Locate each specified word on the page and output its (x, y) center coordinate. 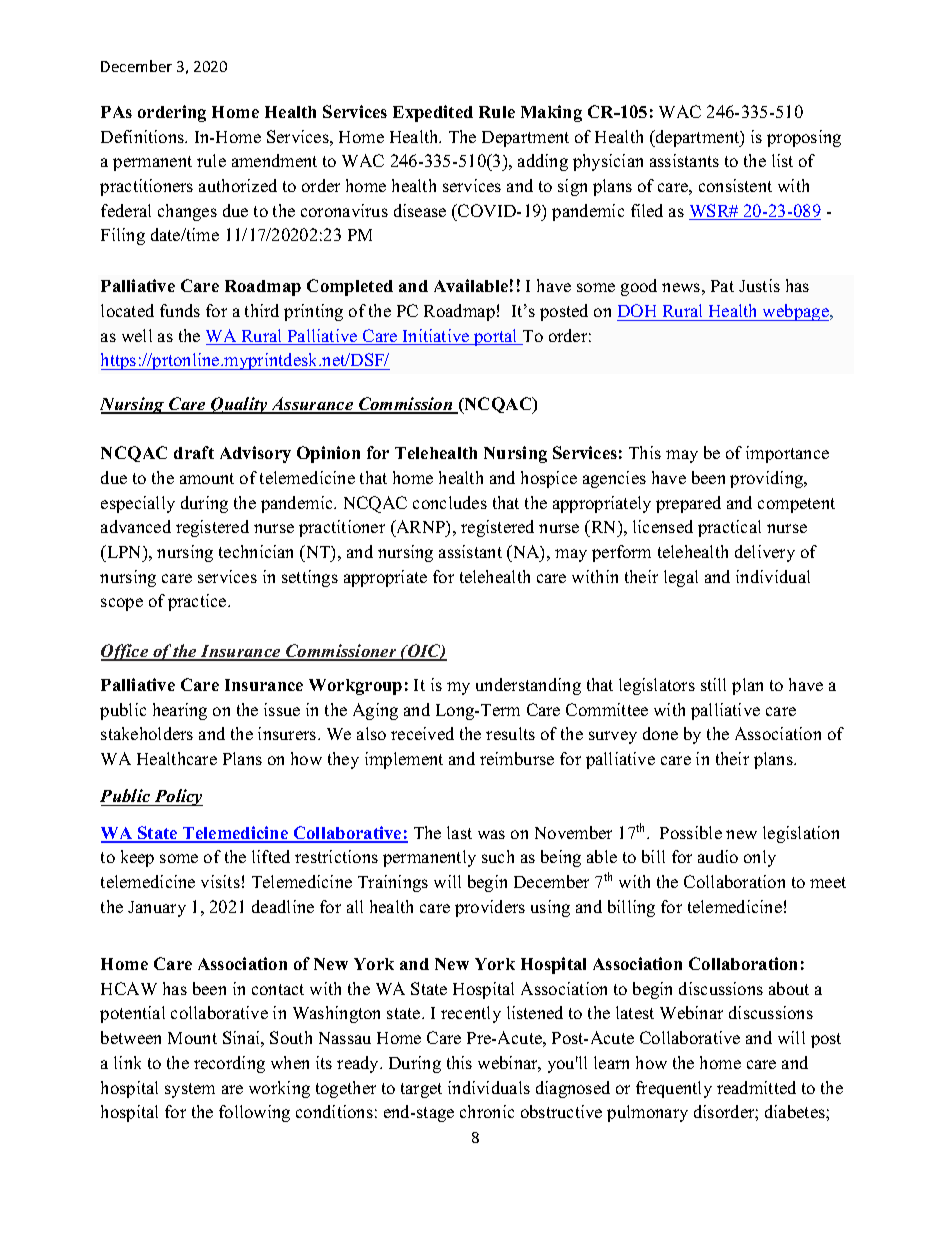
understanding (528, 686)
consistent (735, 185)
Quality (239, 405)
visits (220, 881)
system (190, 1090)
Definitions (144, 136)
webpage (796, 312)
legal (681, 578)
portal (496, 337)
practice (198, 602)
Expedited (433, 113)
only (760, 858)
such (498, 856)
